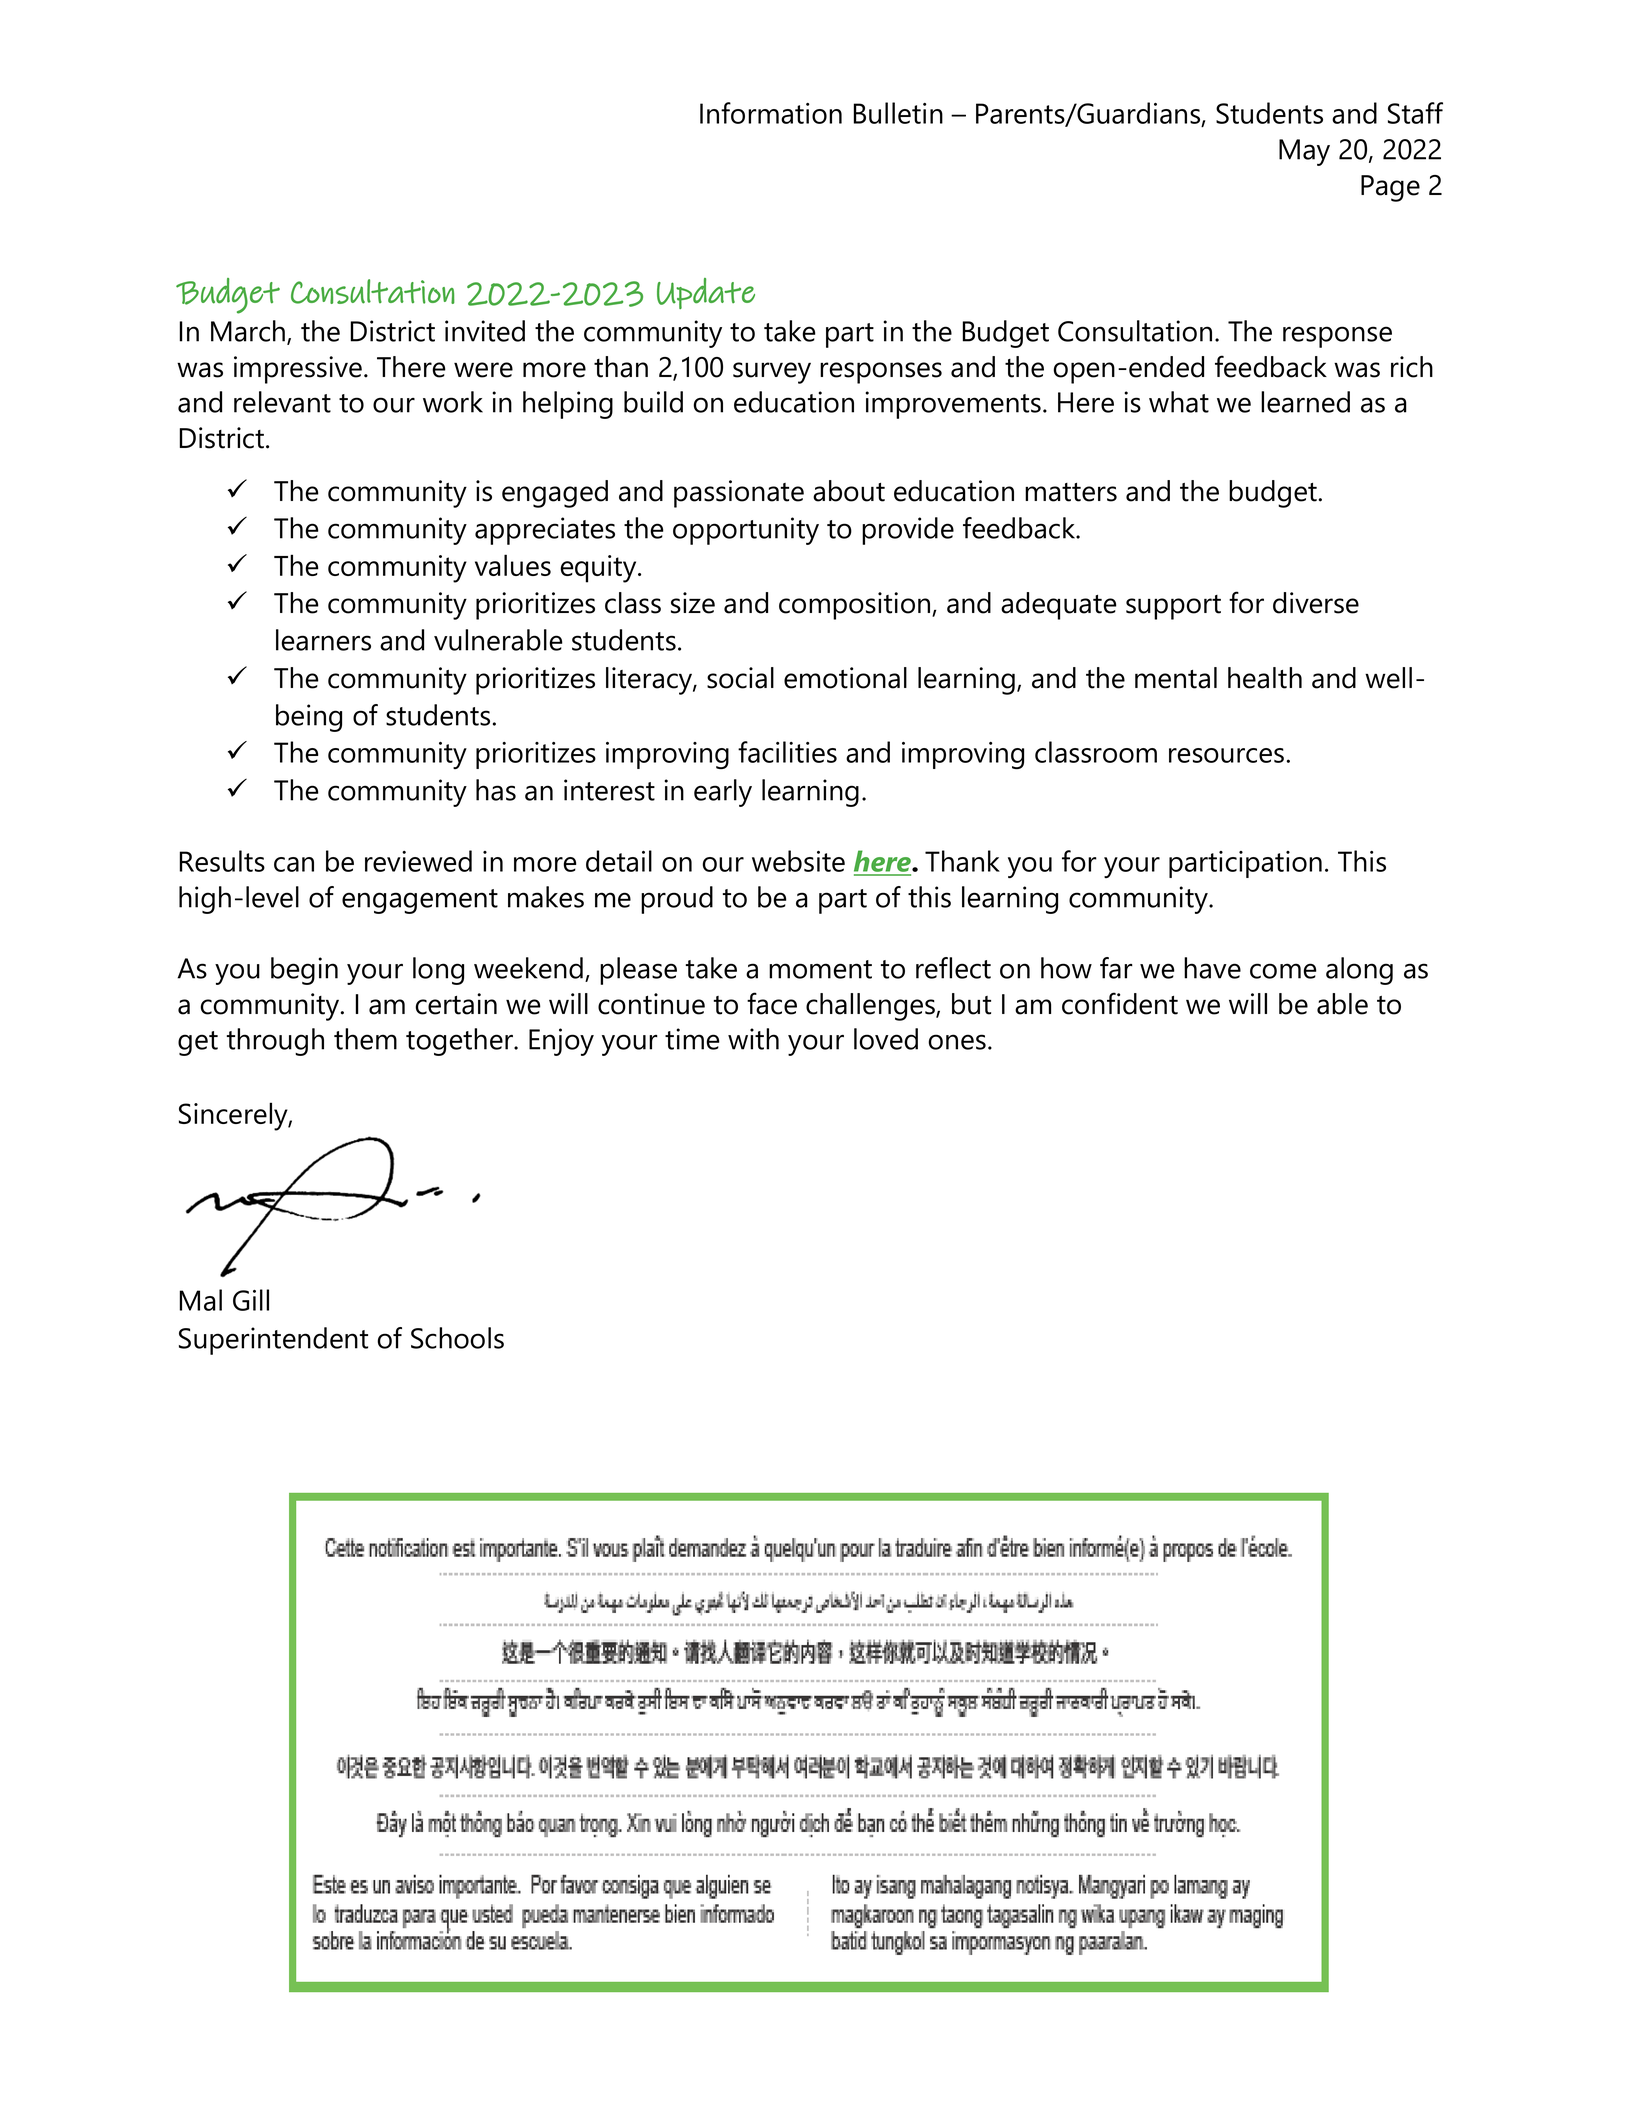  Describe the element at coordinates (282, 402) in the screenshot. I see `relevant` at that location.
